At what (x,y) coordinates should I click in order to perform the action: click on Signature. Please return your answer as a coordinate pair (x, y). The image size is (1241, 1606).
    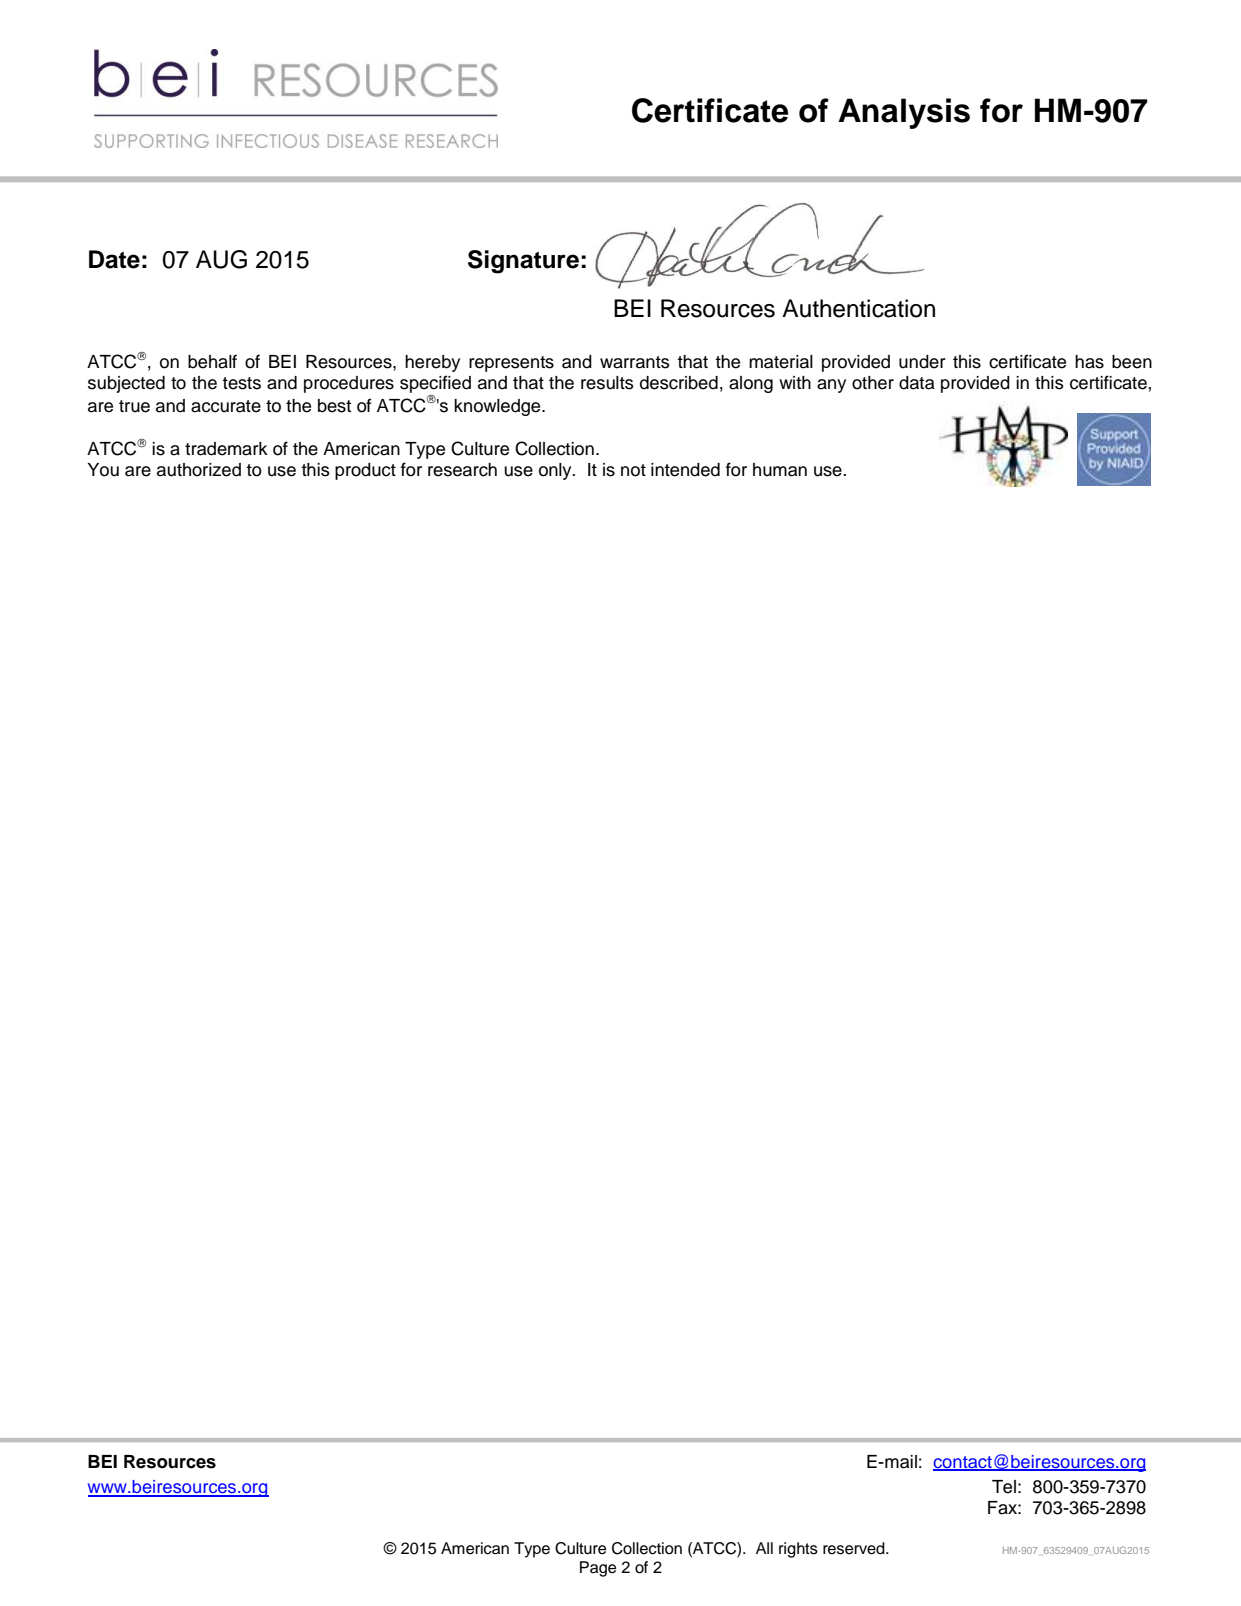
    Looking at the image, I should click on (523, 262).
